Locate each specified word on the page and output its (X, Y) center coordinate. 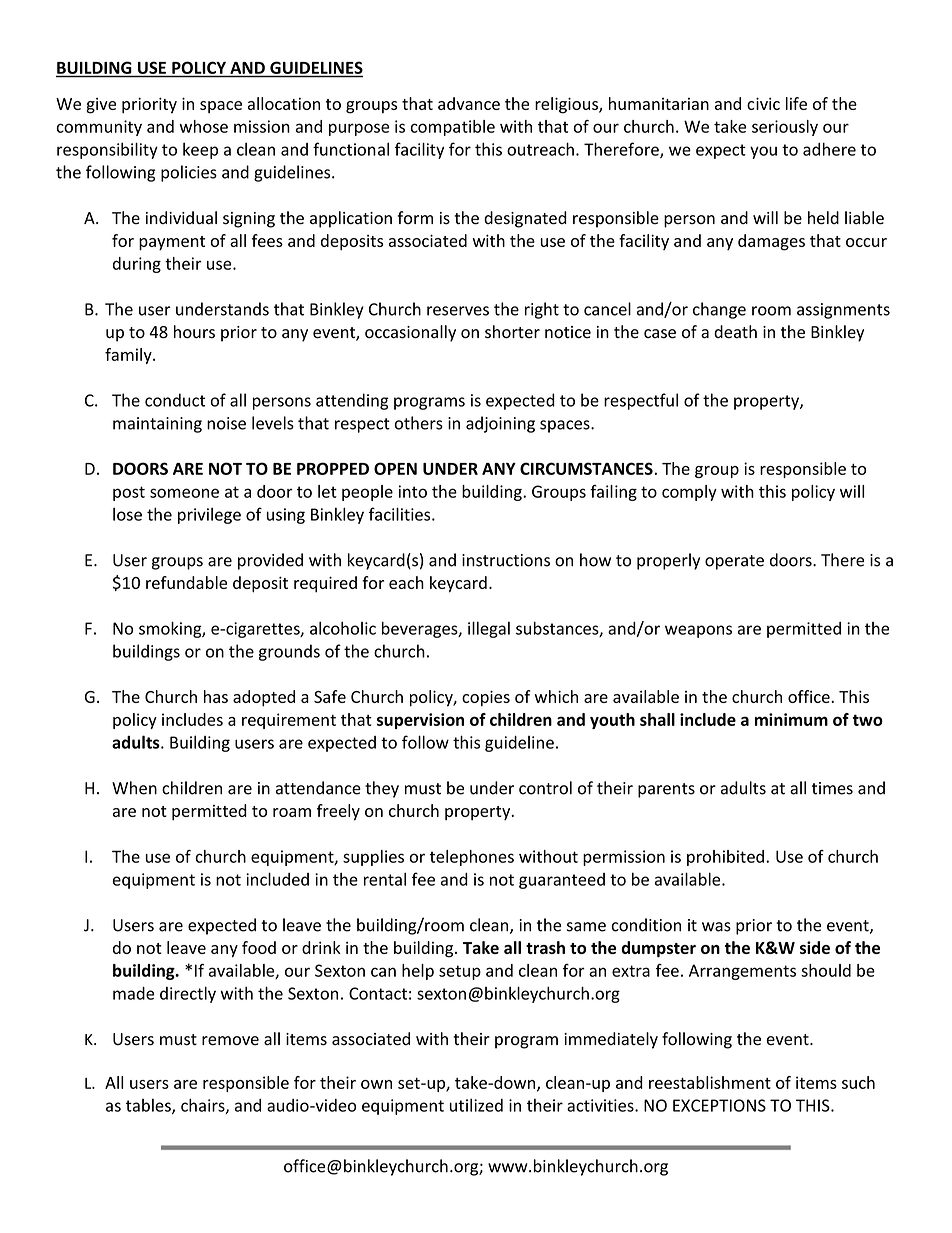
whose (203, 126)
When (134, 788)
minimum (791, 719)
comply (689, 493)
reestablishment (710, 1082)
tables (149, 1106)
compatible (452, 128)
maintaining (157, 425)
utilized (476, 1105)
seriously (785, 128)
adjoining (500, 424)
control (545, 788)
